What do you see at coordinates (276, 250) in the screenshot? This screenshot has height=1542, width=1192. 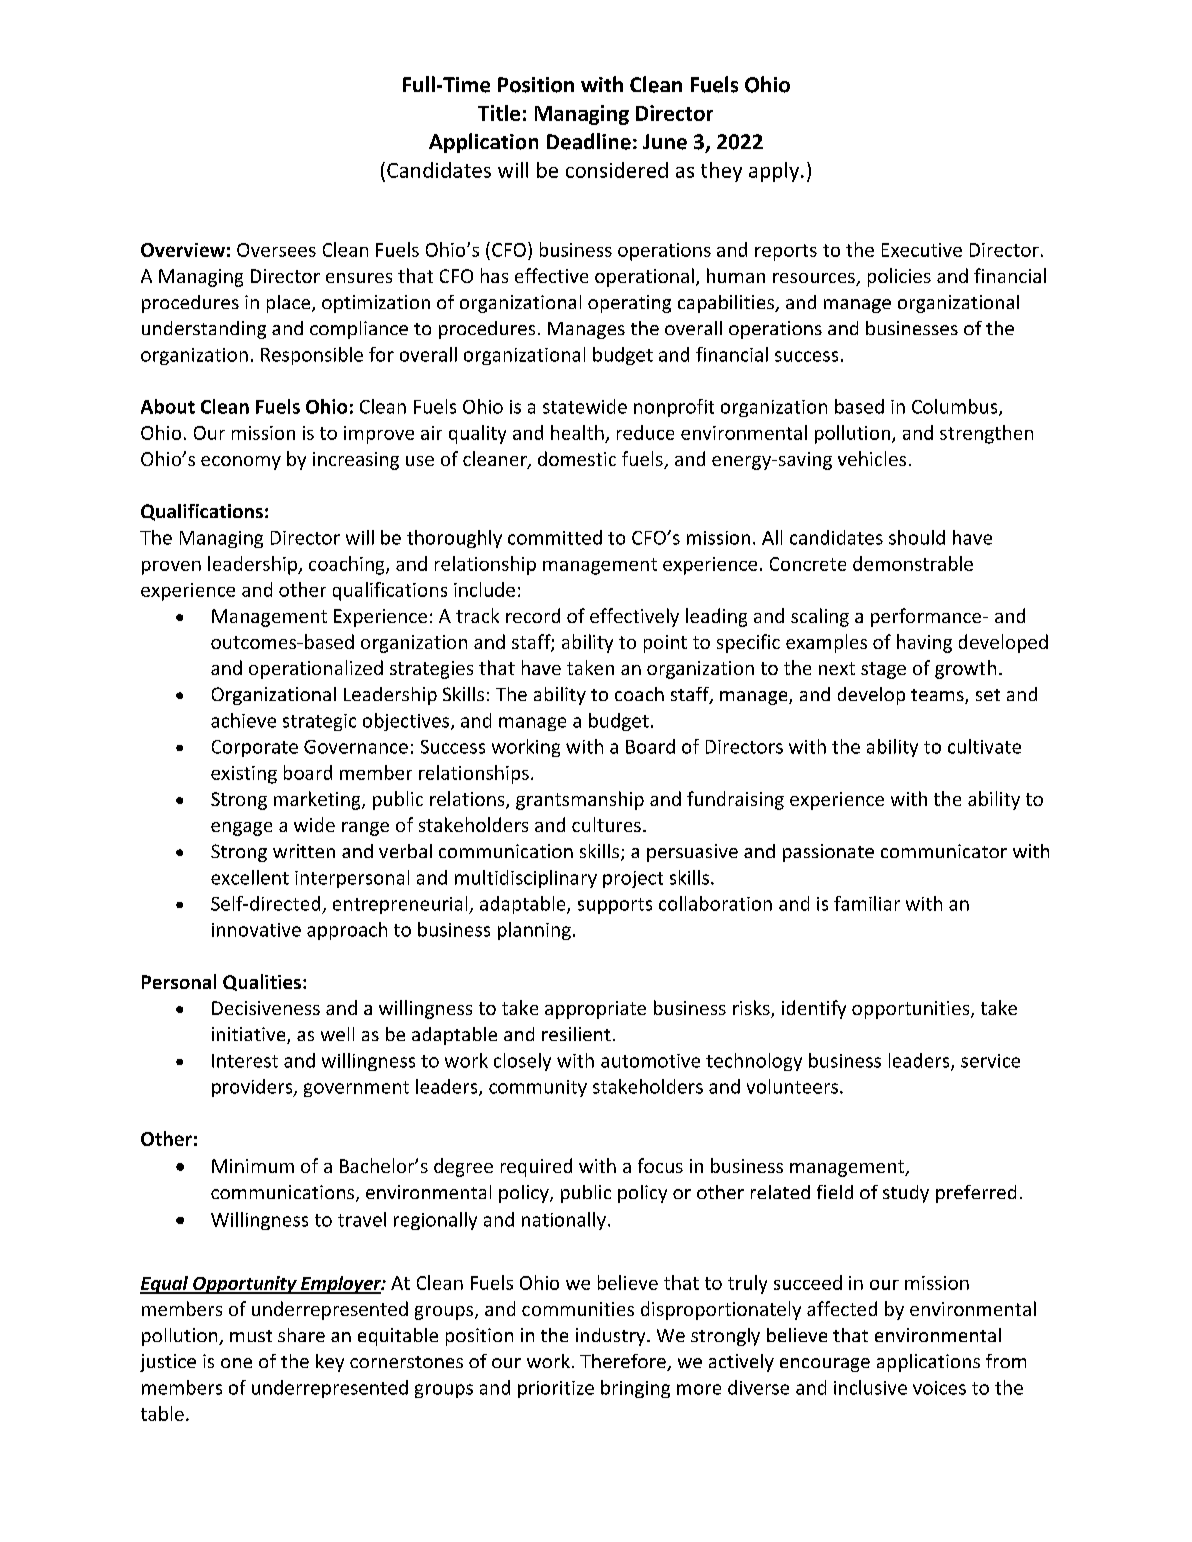 I see `Oversees` at bounding box center [276, 250].
